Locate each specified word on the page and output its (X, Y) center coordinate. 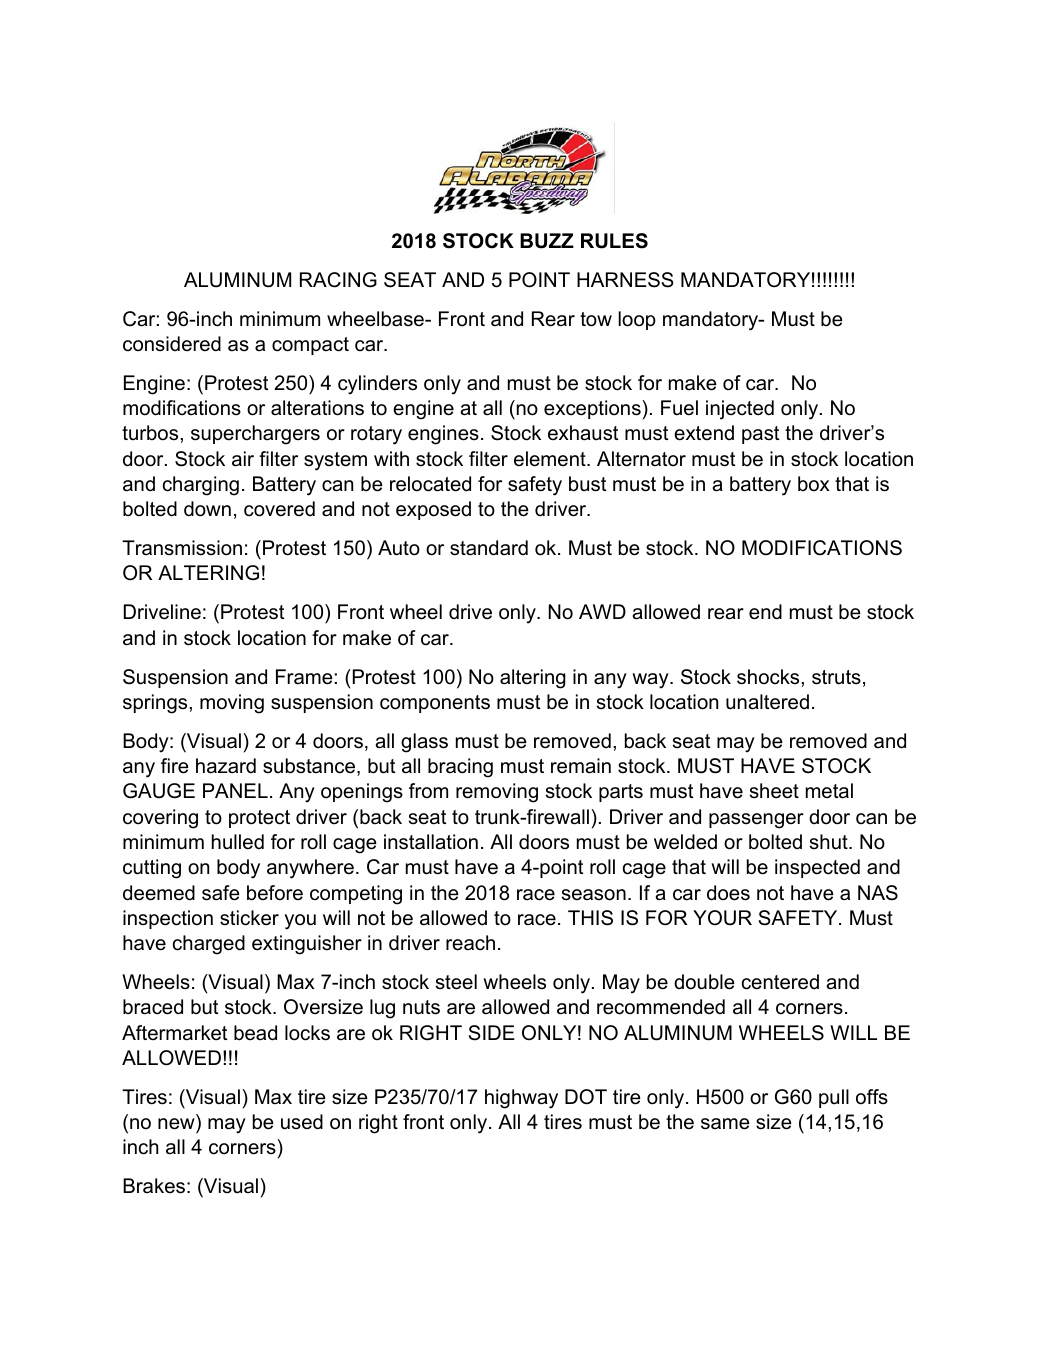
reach (470, 943)
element (551, 459)
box (814, 484)
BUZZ (547, 241)
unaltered (767, 702)
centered (780, 982)
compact (310, 346)
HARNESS (625, 280)
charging (201, 486)
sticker (249, 918)
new (176, 1124)
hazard (226, 766)
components (435, 704)
